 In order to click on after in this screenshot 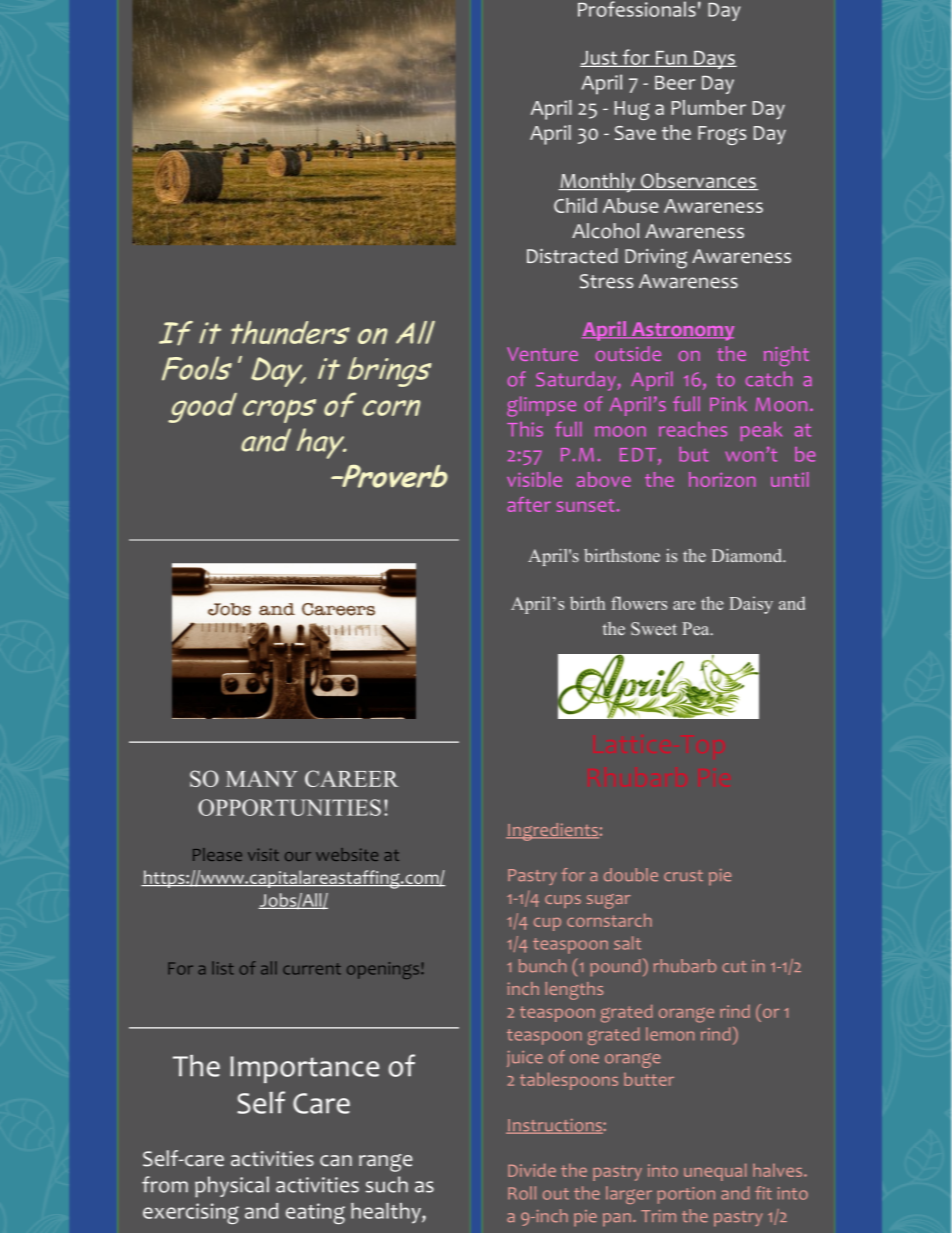, I will do `click(529, 504)`.
